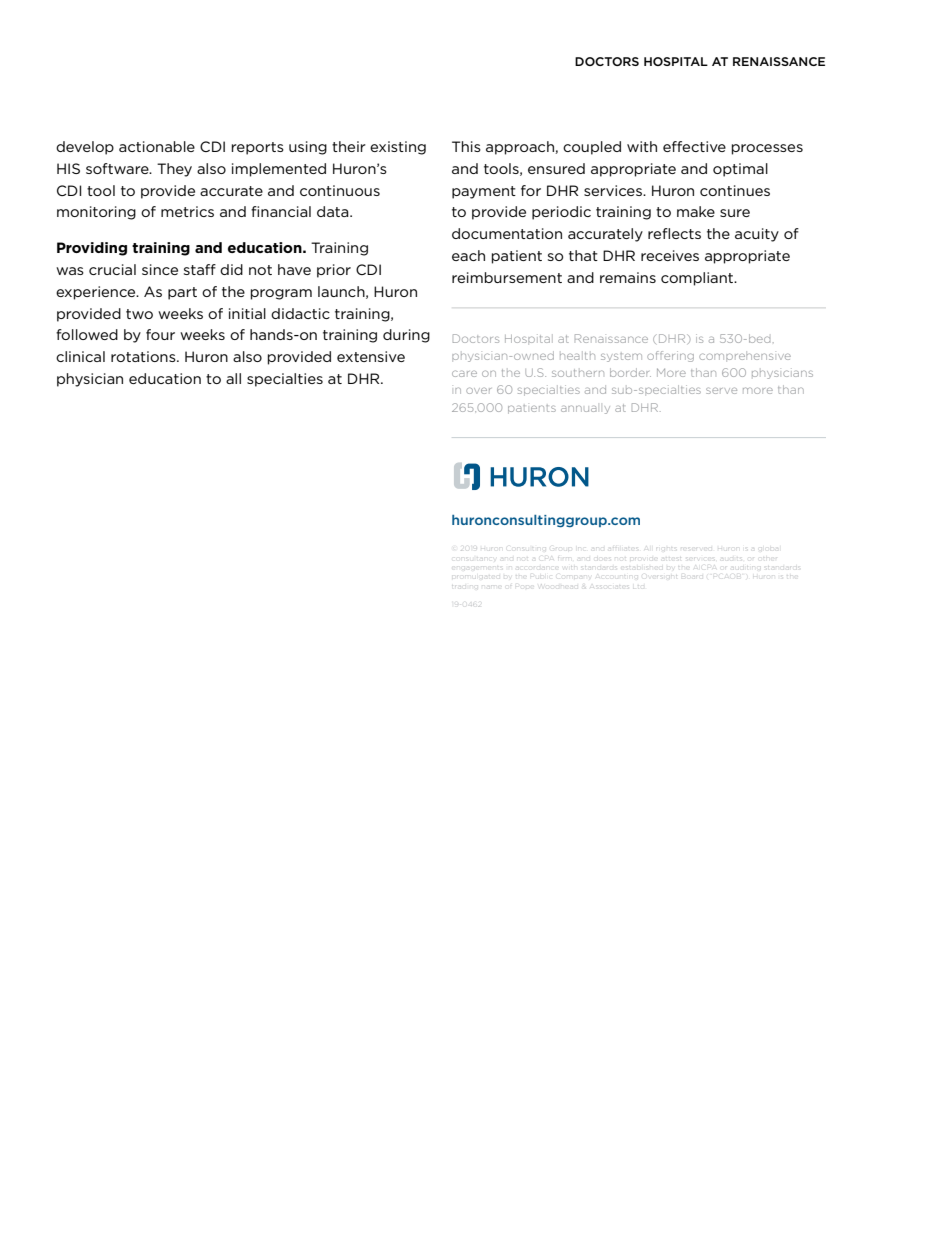 The height and width of the image is (1233, 952). I want to click on effective, so click(694, 146).
